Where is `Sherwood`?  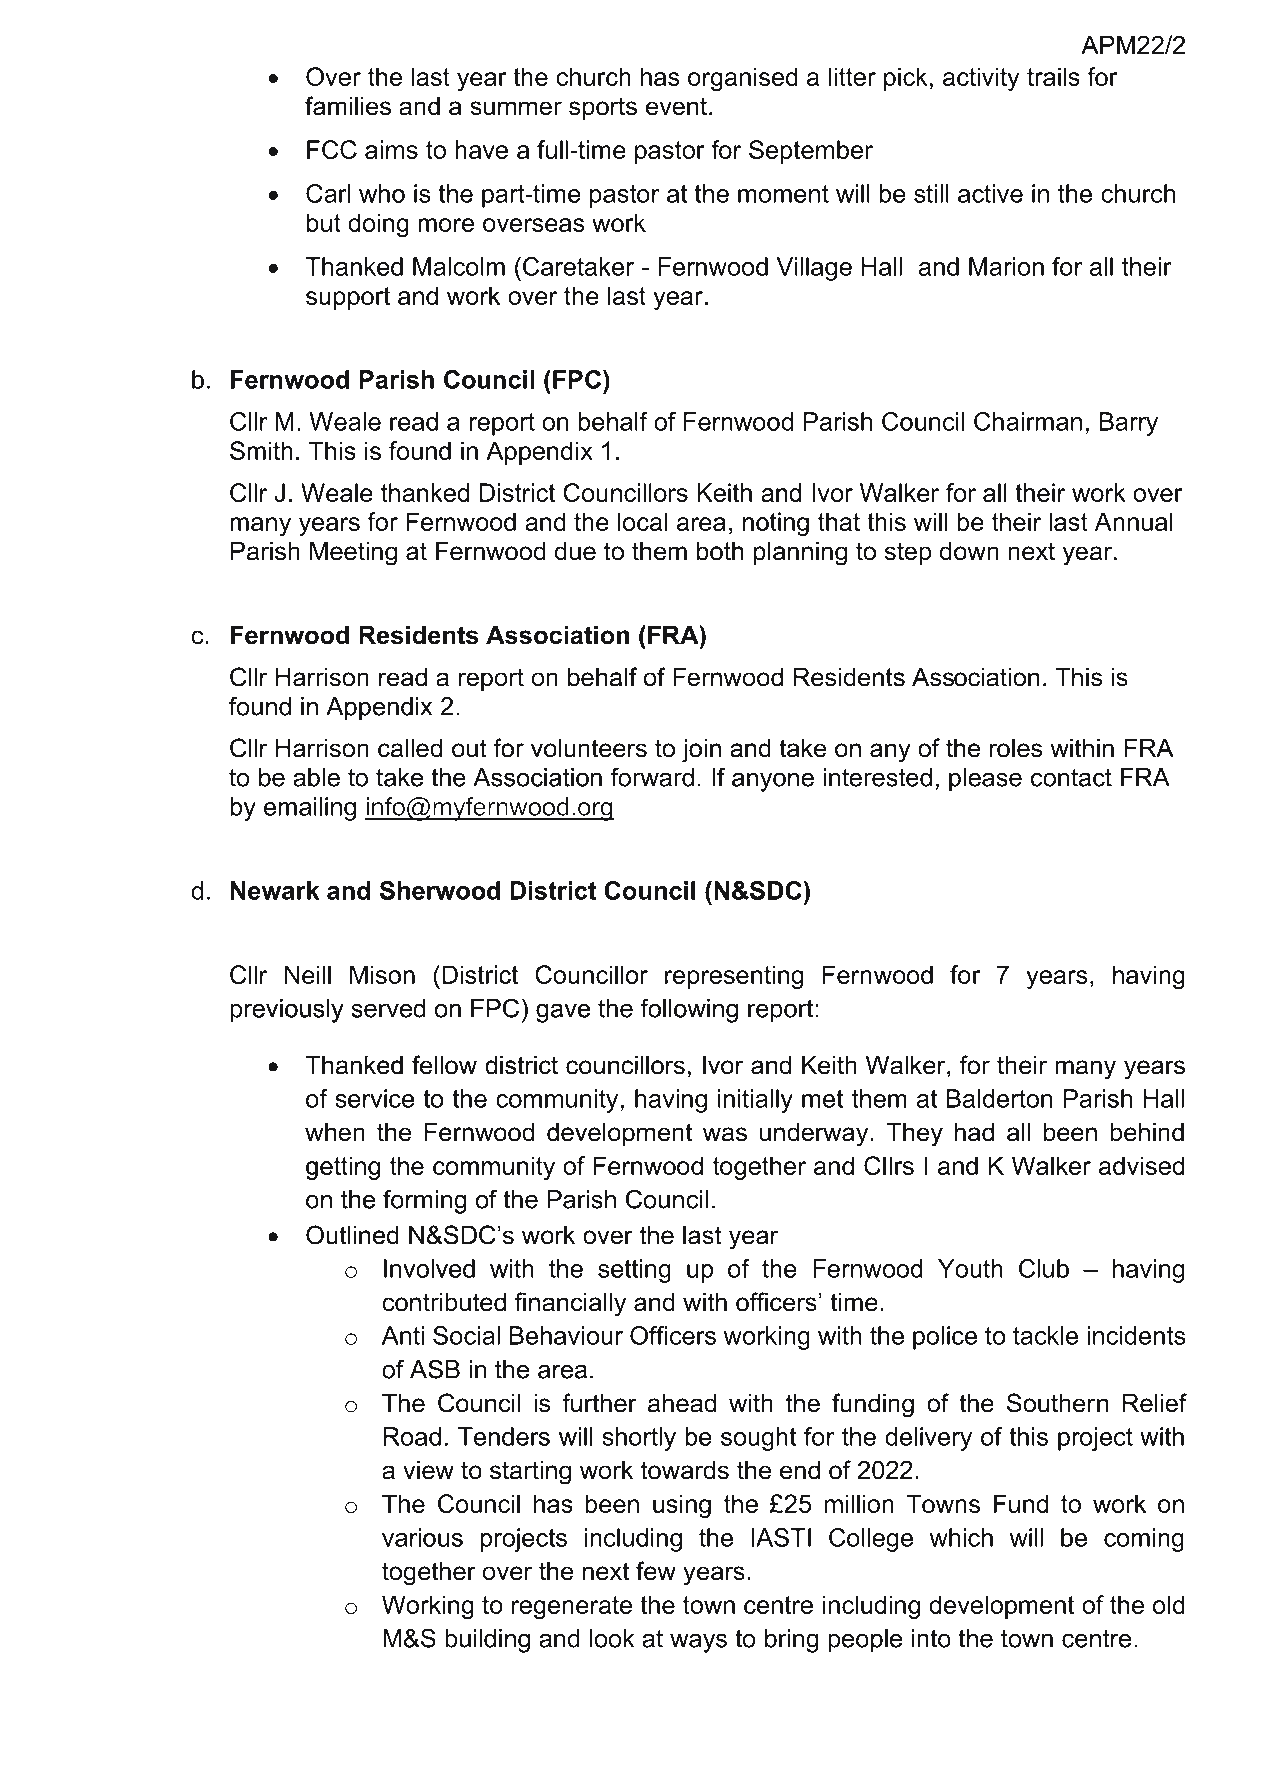 Sherwood is located at coordinates (440, 890).
